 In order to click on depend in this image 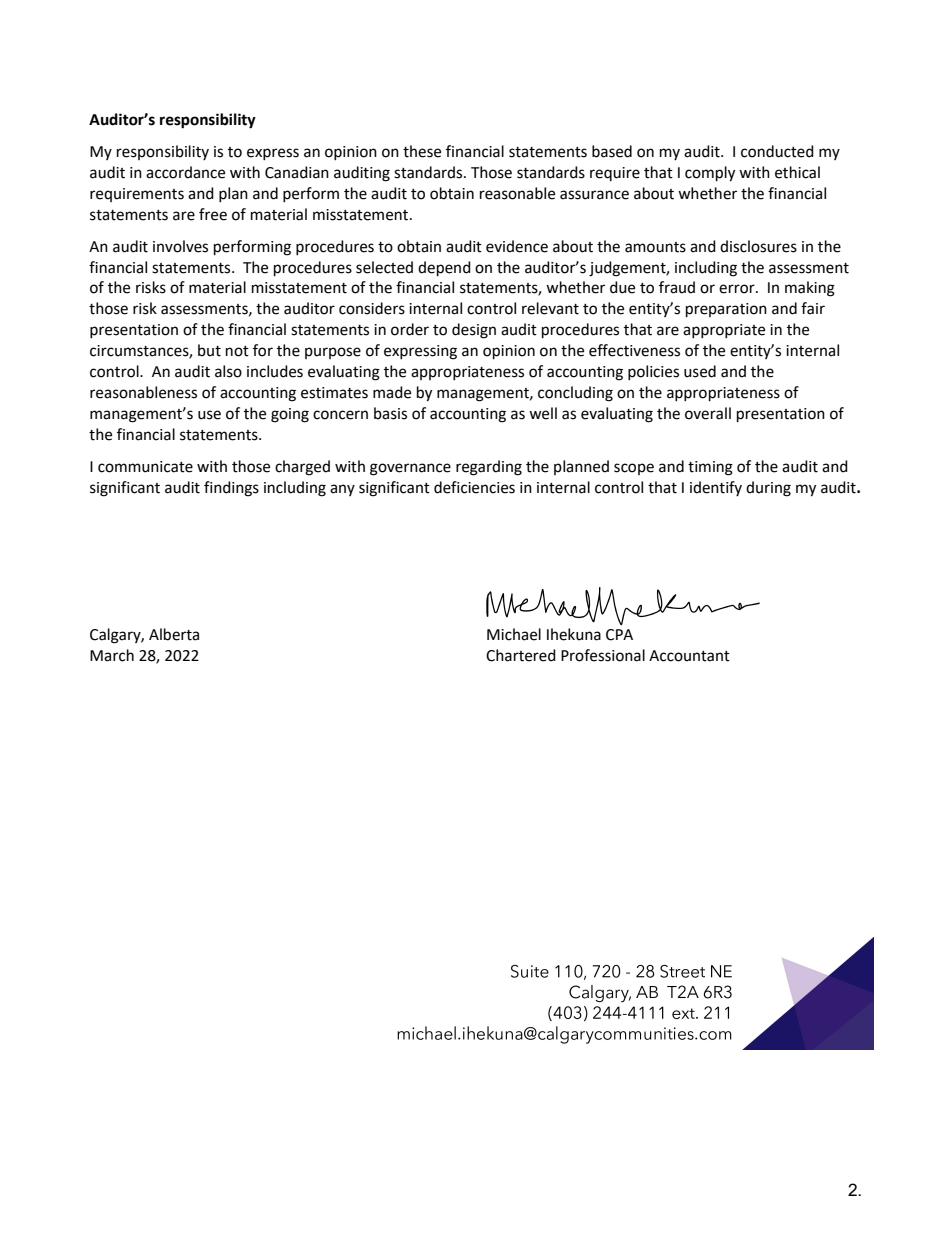, I will do `click(444, 269)`.
